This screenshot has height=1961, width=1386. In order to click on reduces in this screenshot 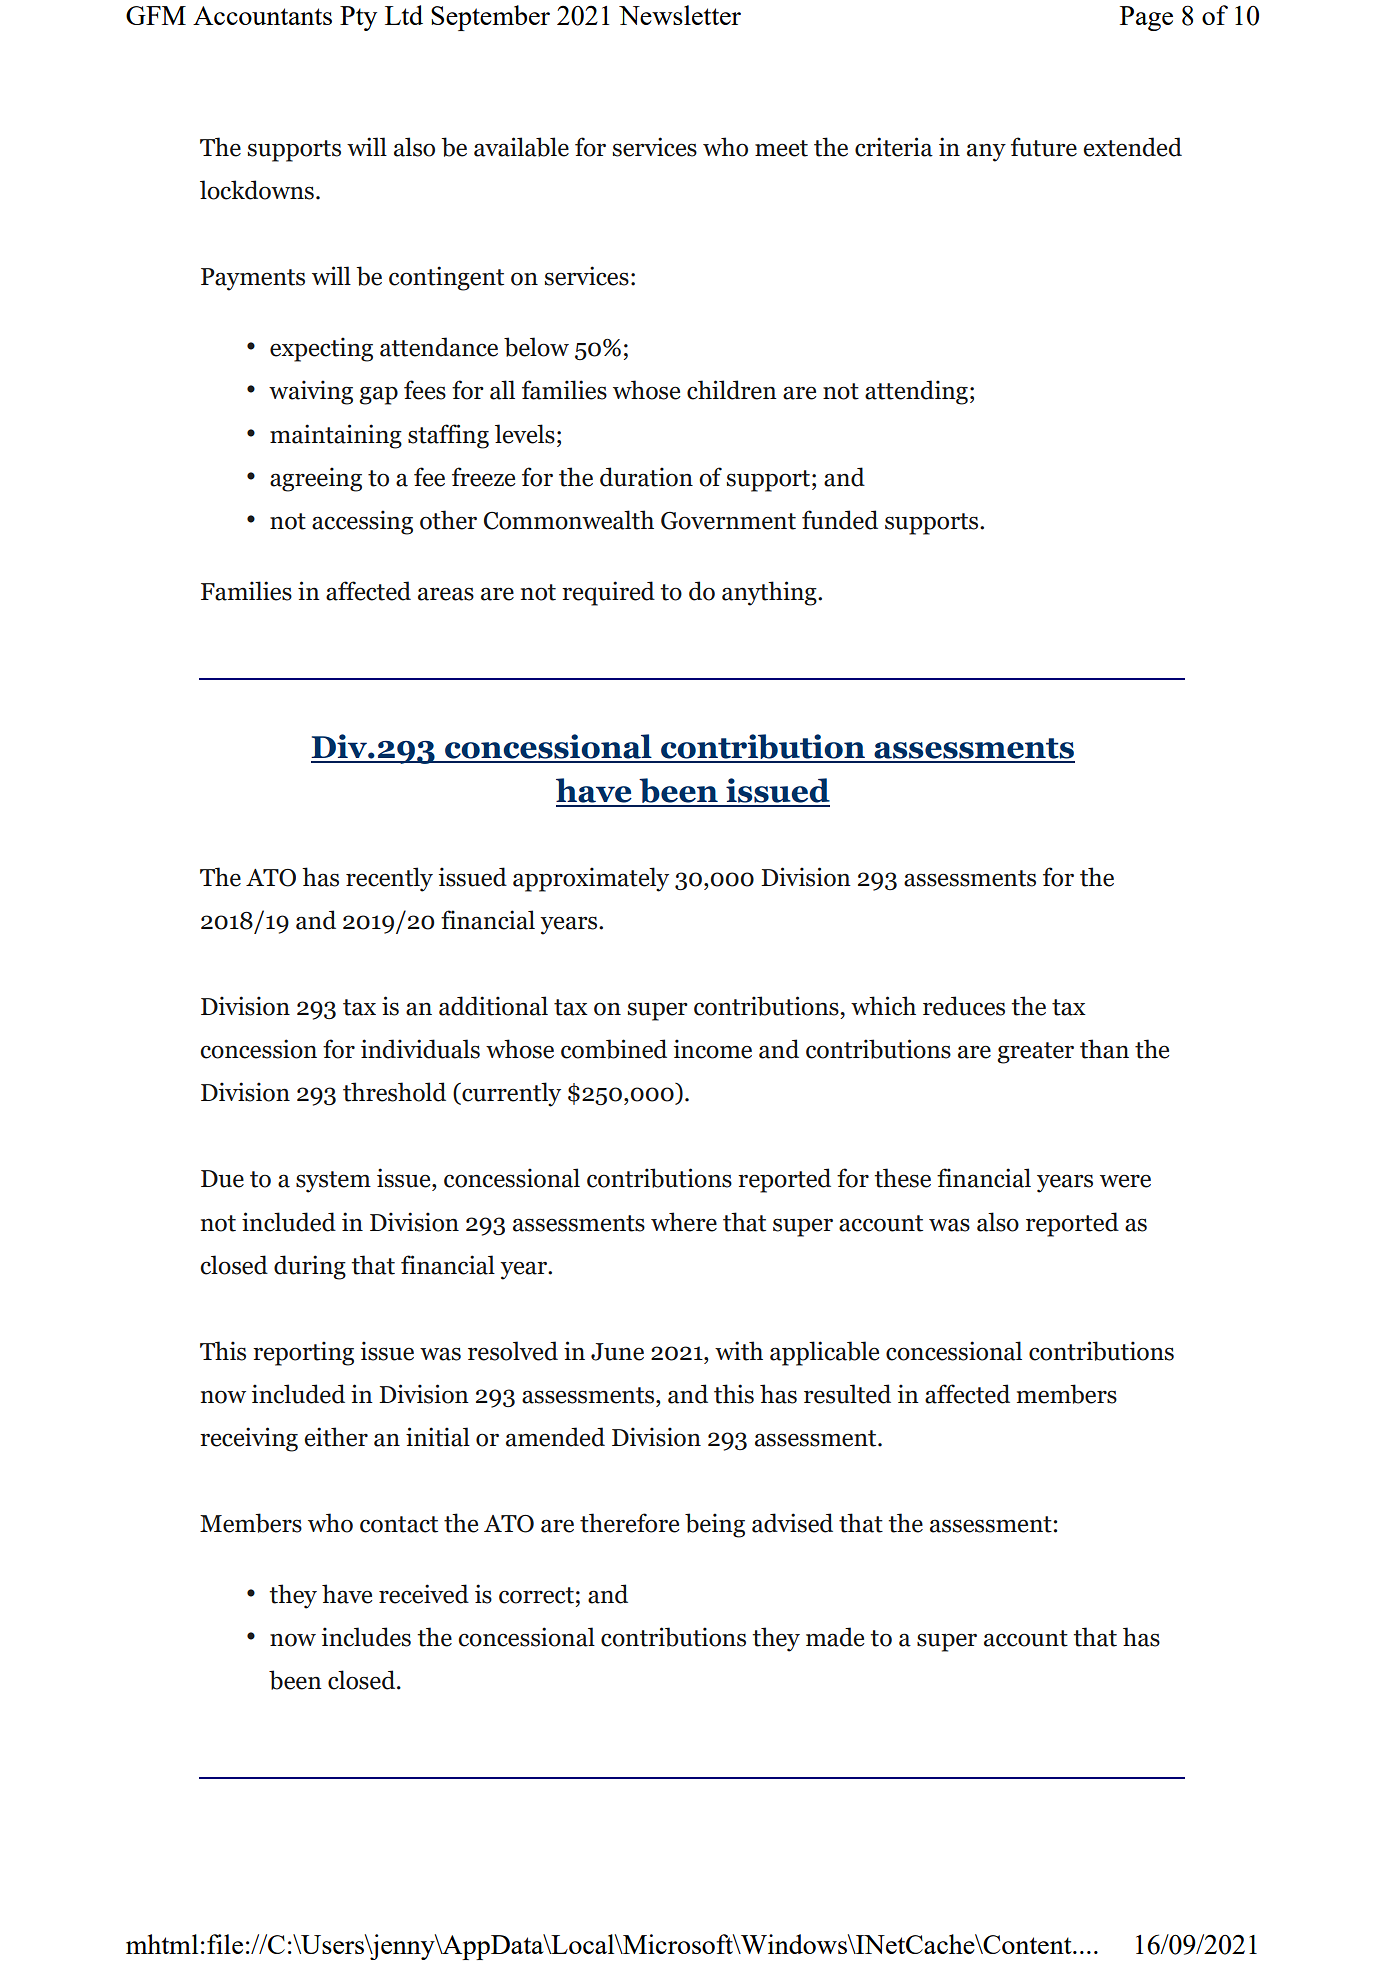, I will do `click(964, 1006)`.
